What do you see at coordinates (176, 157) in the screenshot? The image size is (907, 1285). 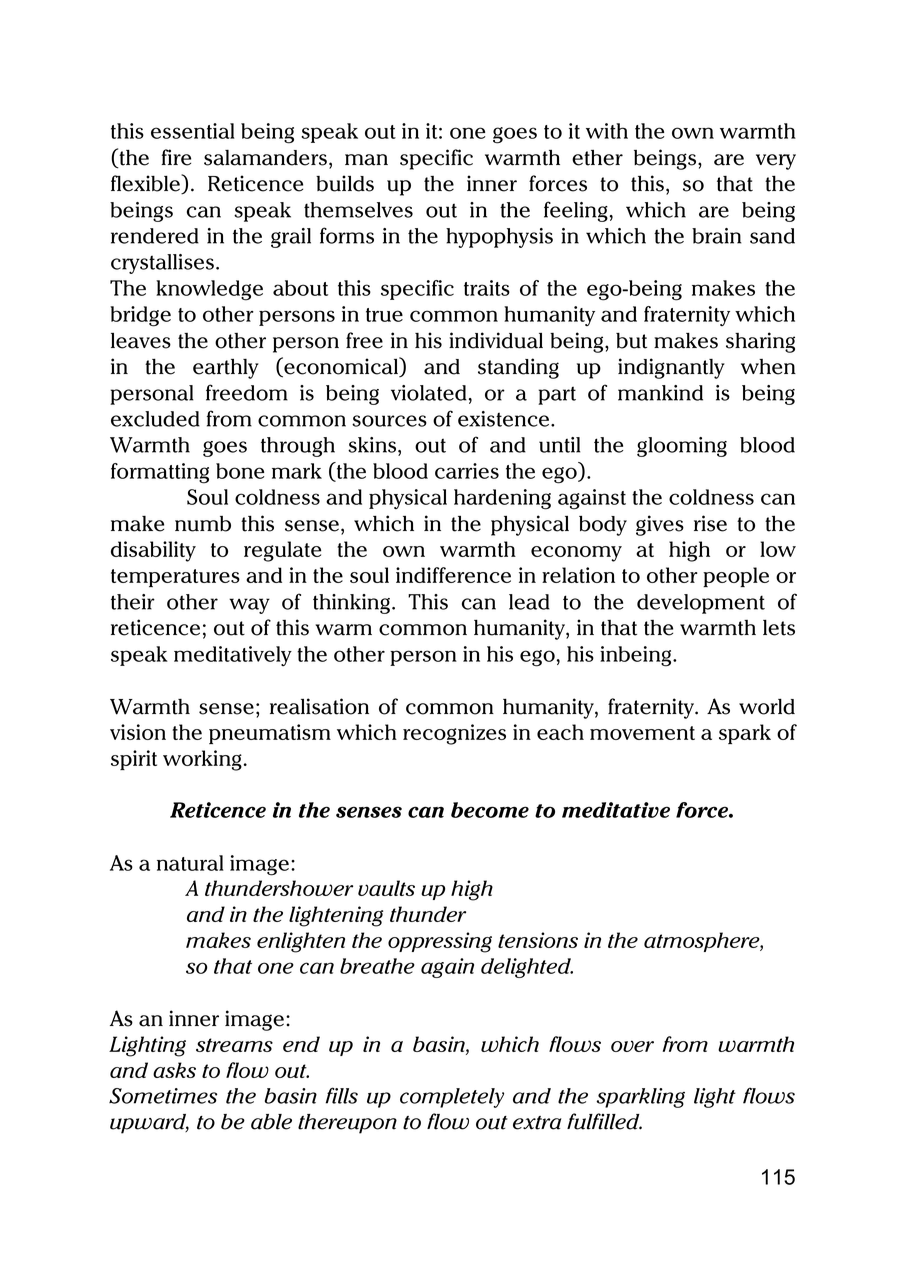 I see `fire` at bounding box center [176, 157].
